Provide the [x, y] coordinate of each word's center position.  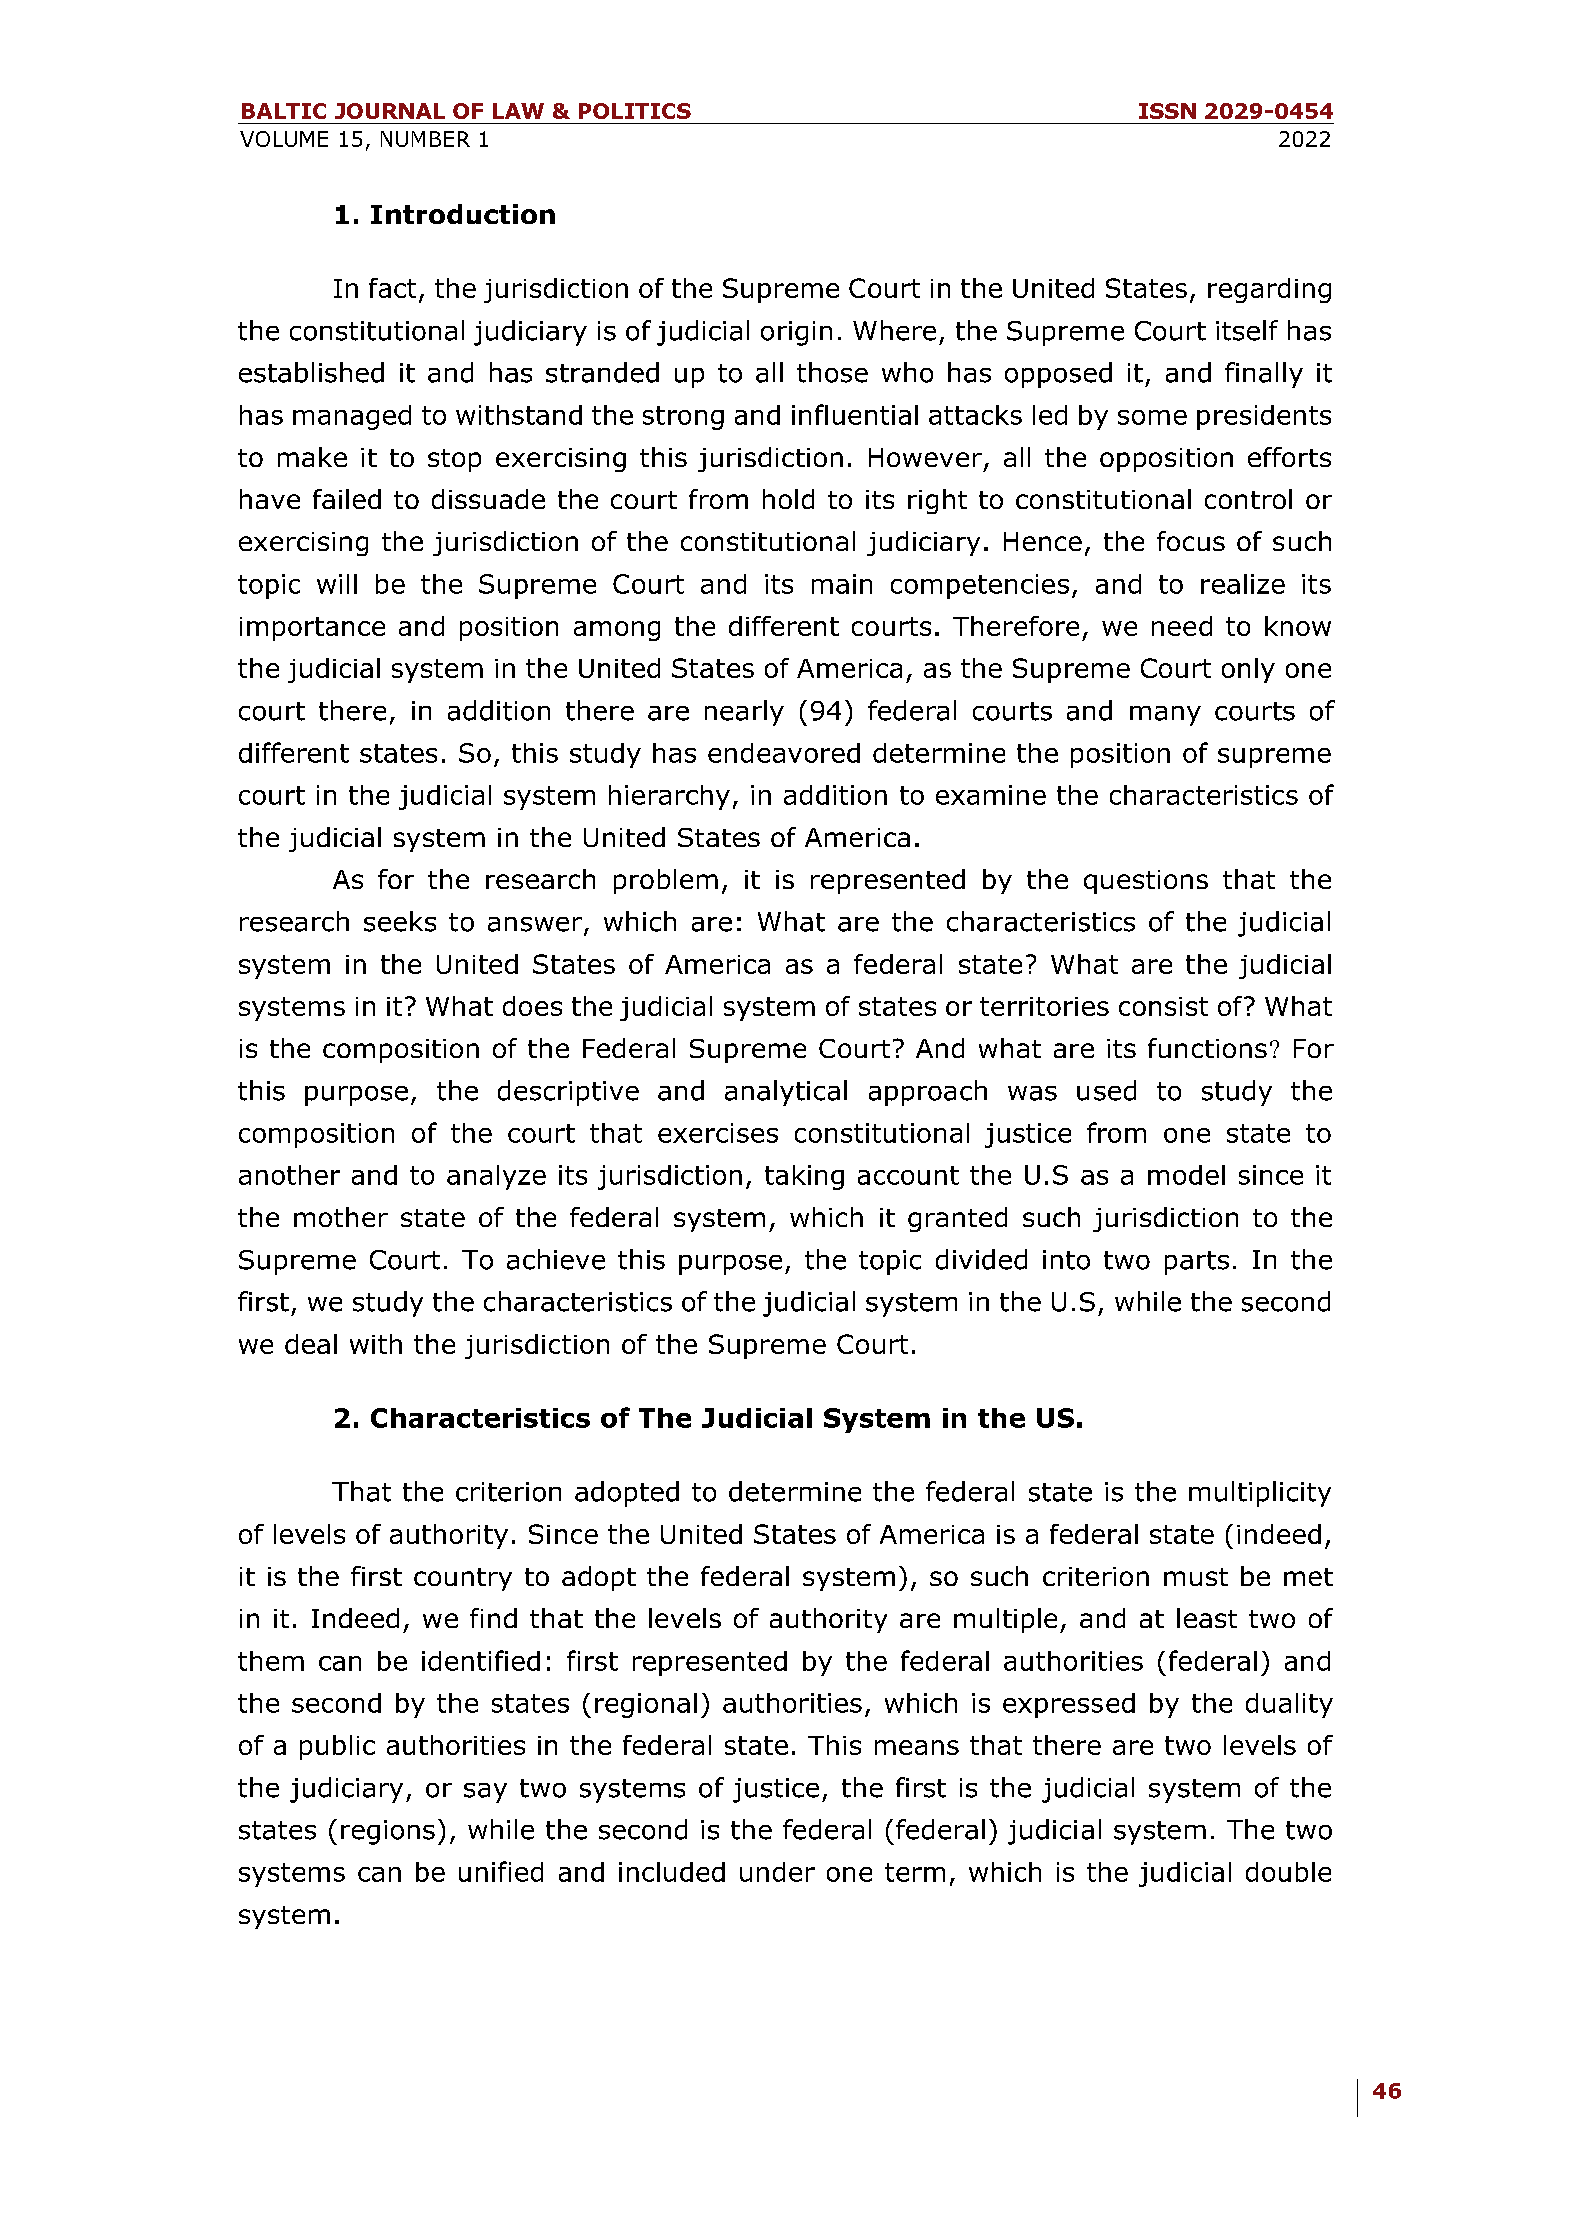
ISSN [1167, 111]
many [1165, 716]
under [777, 1872]
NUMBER [425, 139]
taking [804, 1177]
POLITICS [635, 111]
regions [388, 1832]
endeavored [784, 753]
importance [312, 629]
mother [341, 1217]
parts [1197, 1263]
